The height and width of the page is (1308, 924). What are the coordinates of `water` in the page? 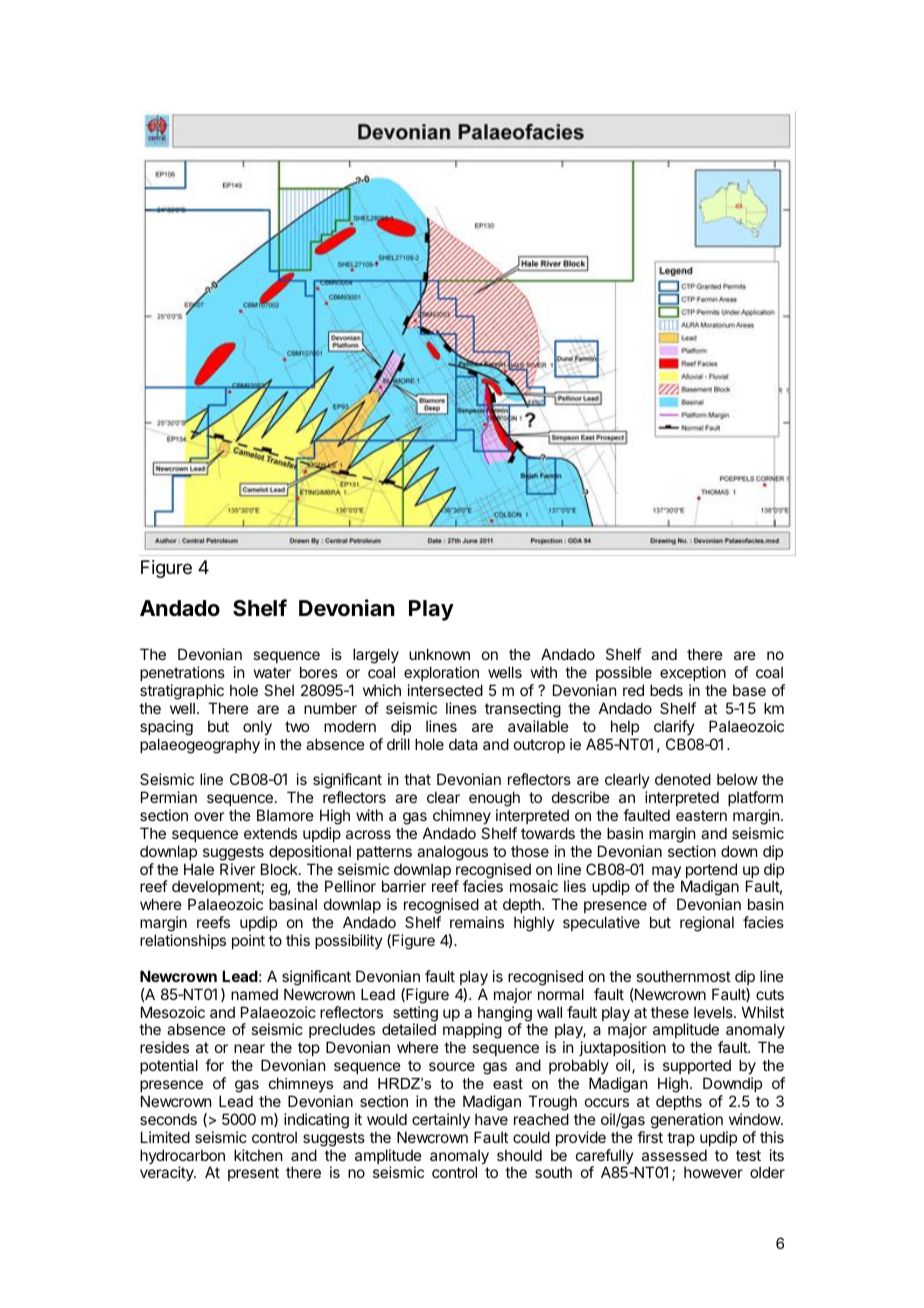 It's located at (272, 672).
